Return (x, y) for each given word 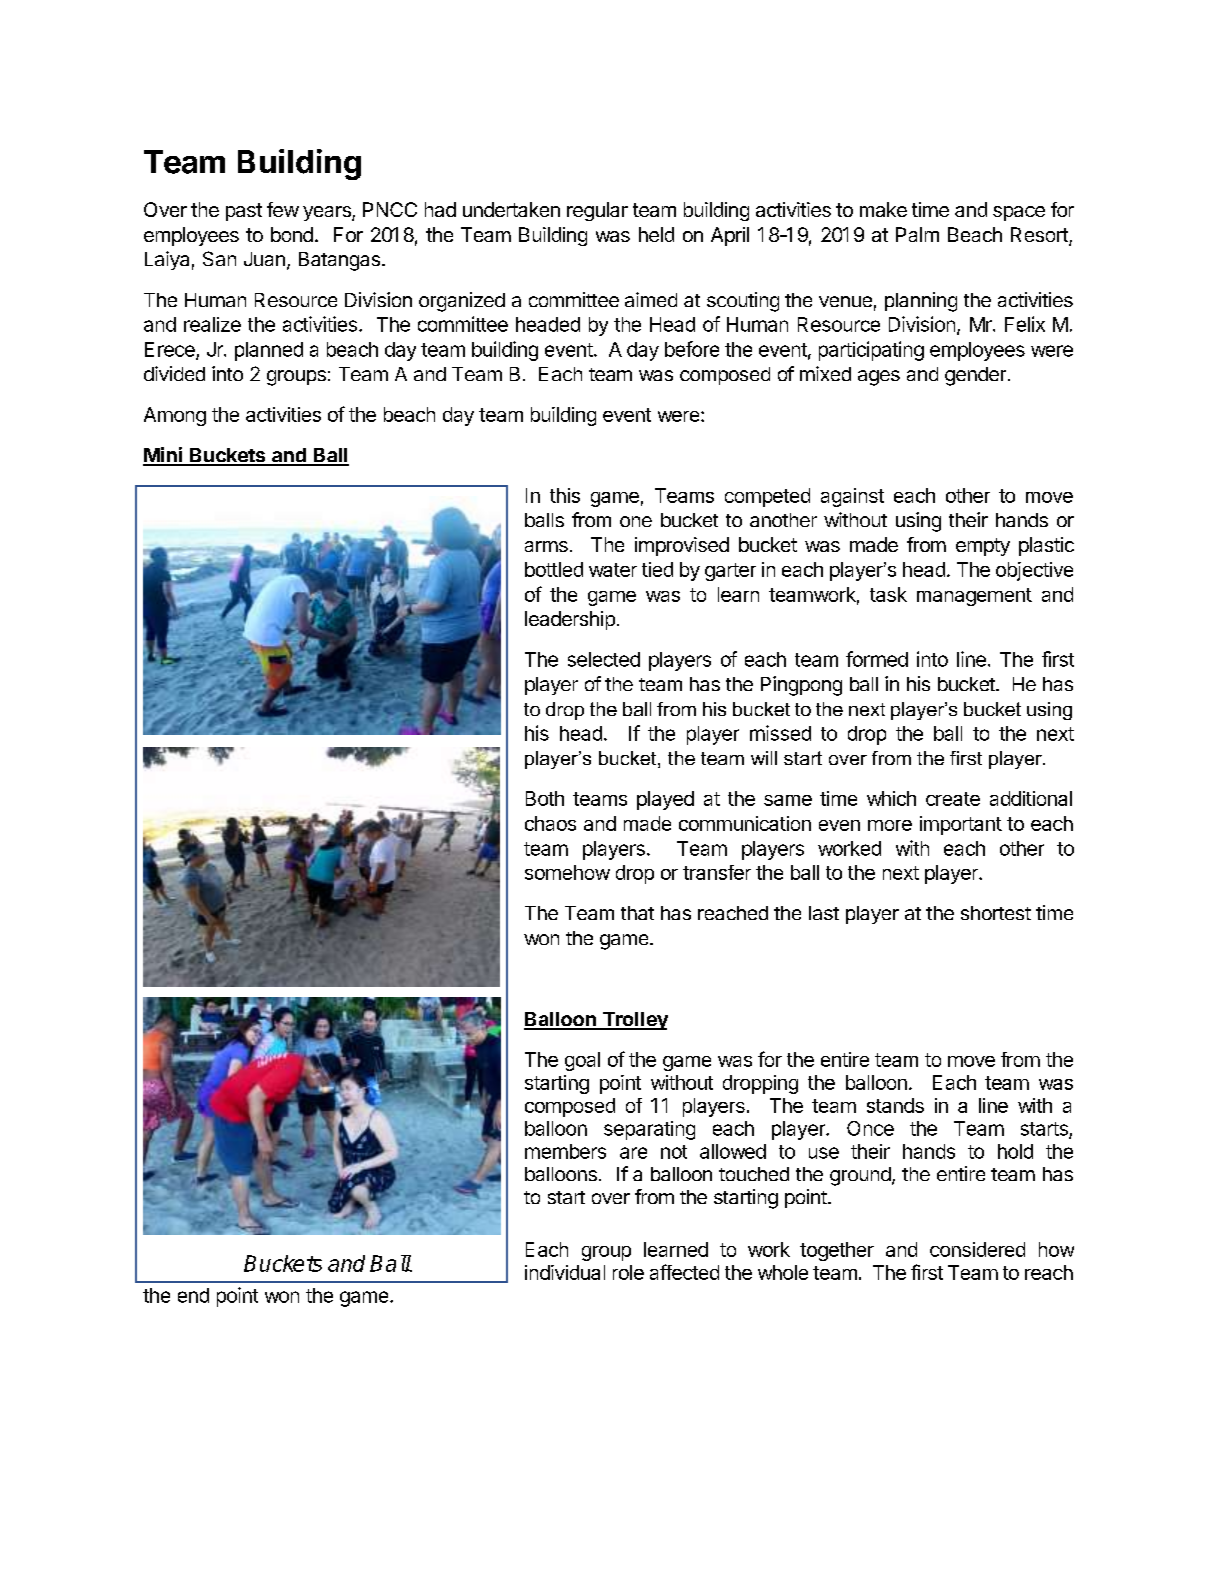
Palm (917, 234)
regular (597, 211)
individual (565, 1272)
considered (977, 1249)
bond (292, 234)
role (628, 1272)
